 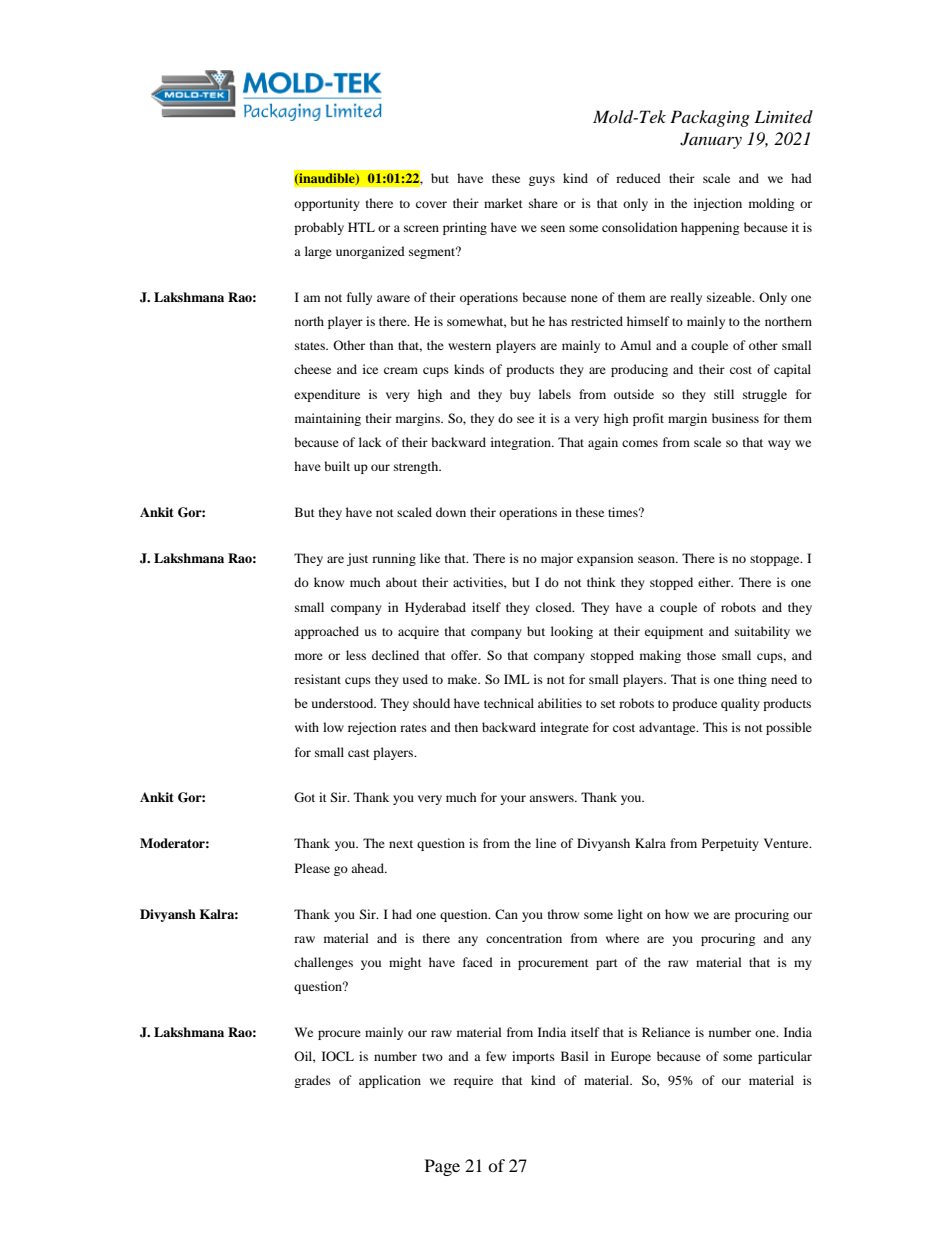 I want to click on know, so click(x=329, y=582).
